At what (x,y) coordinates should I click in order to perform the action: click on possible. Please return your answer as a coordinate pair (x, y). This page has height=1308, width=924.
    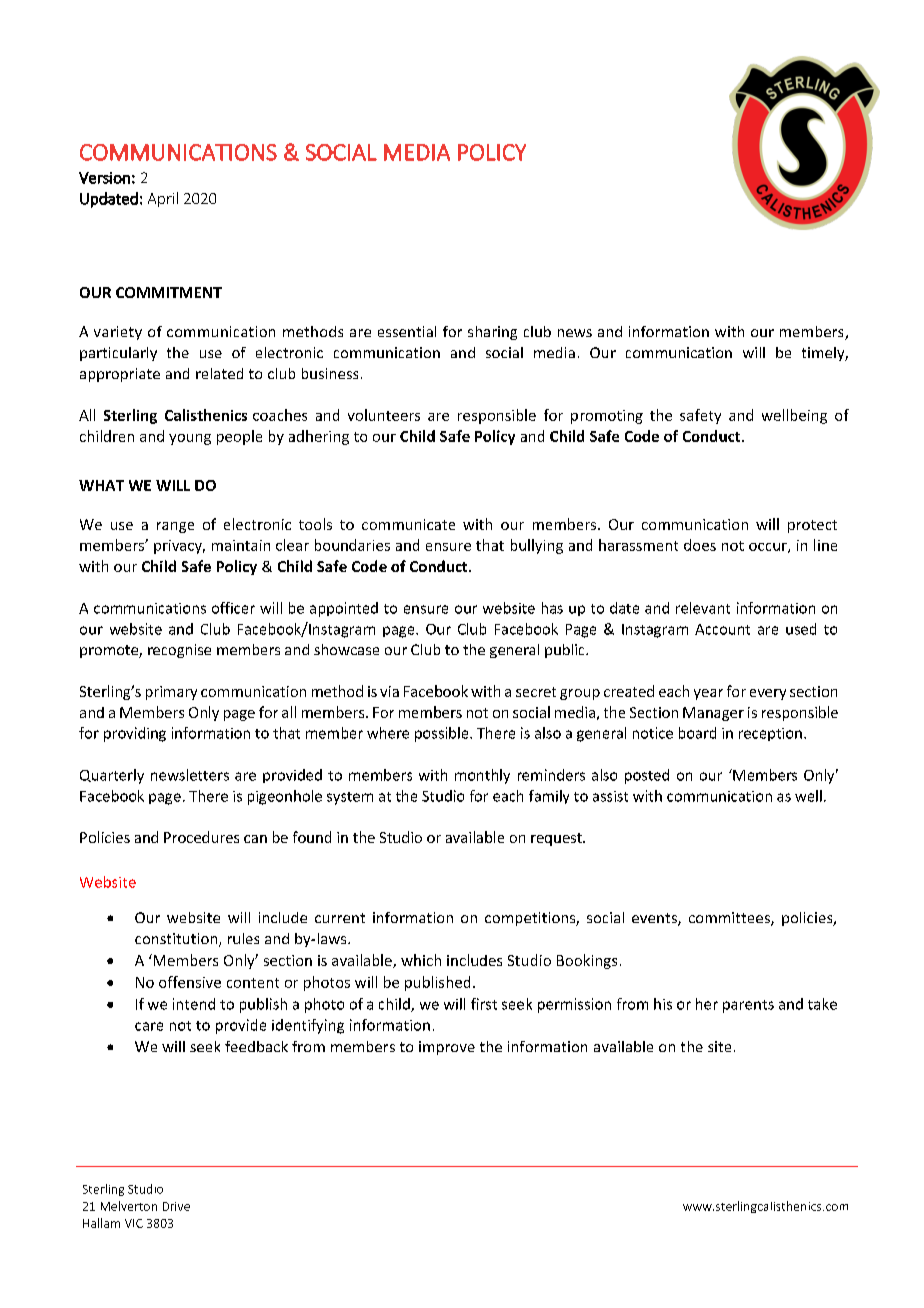
    Looking at the image, I should click on (443, 734).
